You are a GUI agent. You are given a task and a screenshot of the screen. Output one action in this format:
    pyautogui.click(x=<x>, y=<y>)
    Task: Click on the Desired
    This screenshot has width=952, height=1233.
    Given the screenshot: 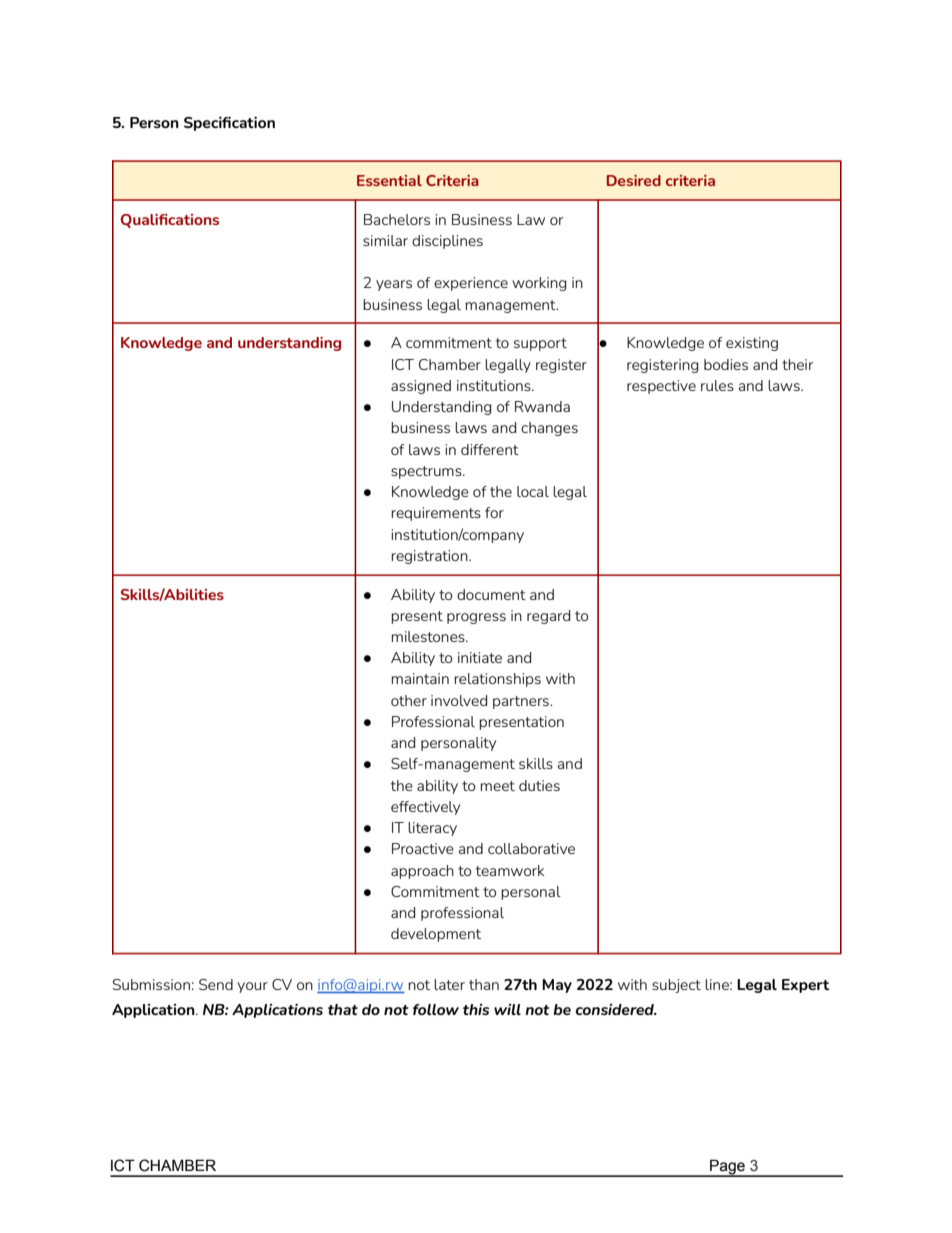 What is the action you would take?
    pyautogui.click(x=634, y=180)
